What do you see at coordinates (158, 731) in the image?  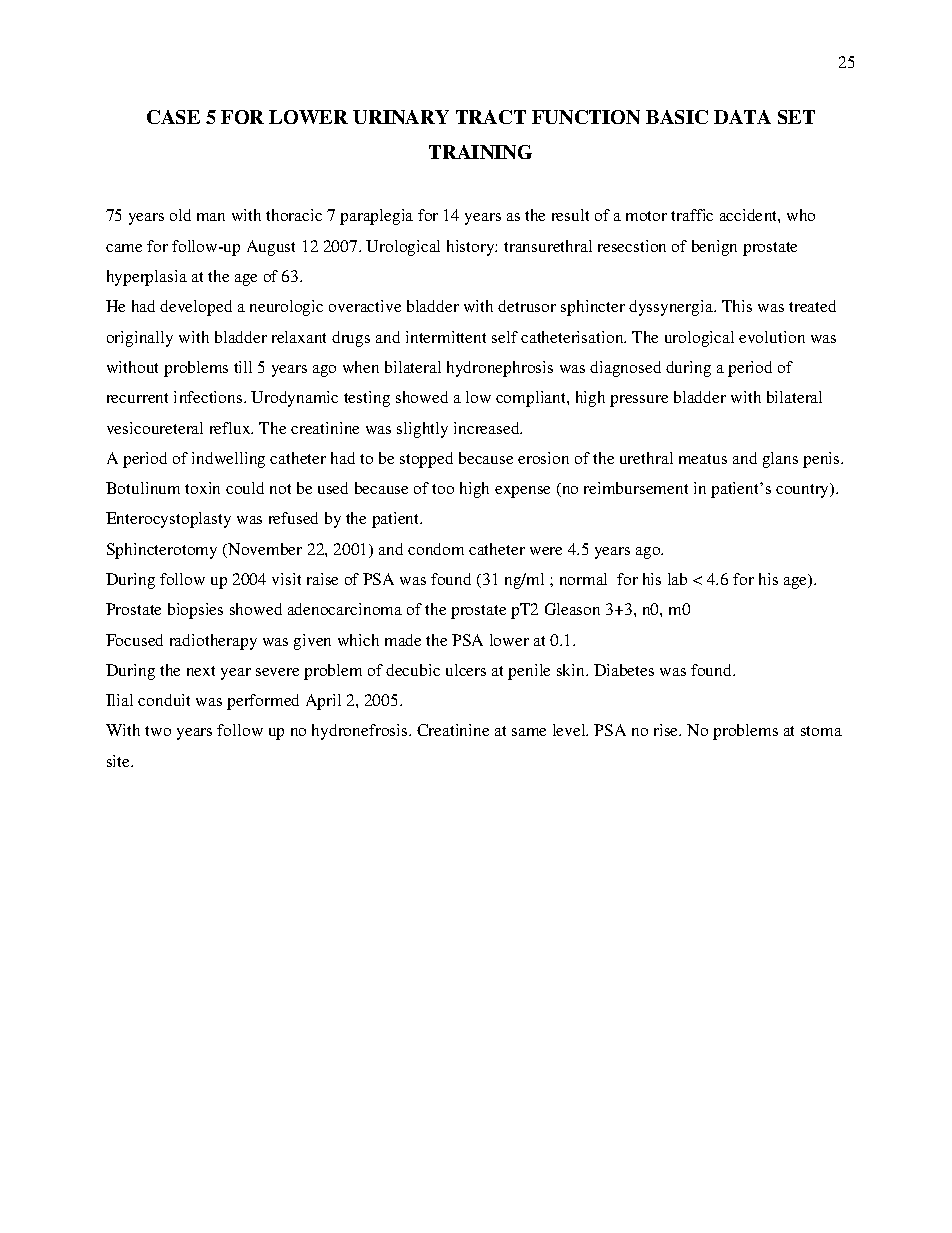 I see `two` at bounding box center [158, 731].
